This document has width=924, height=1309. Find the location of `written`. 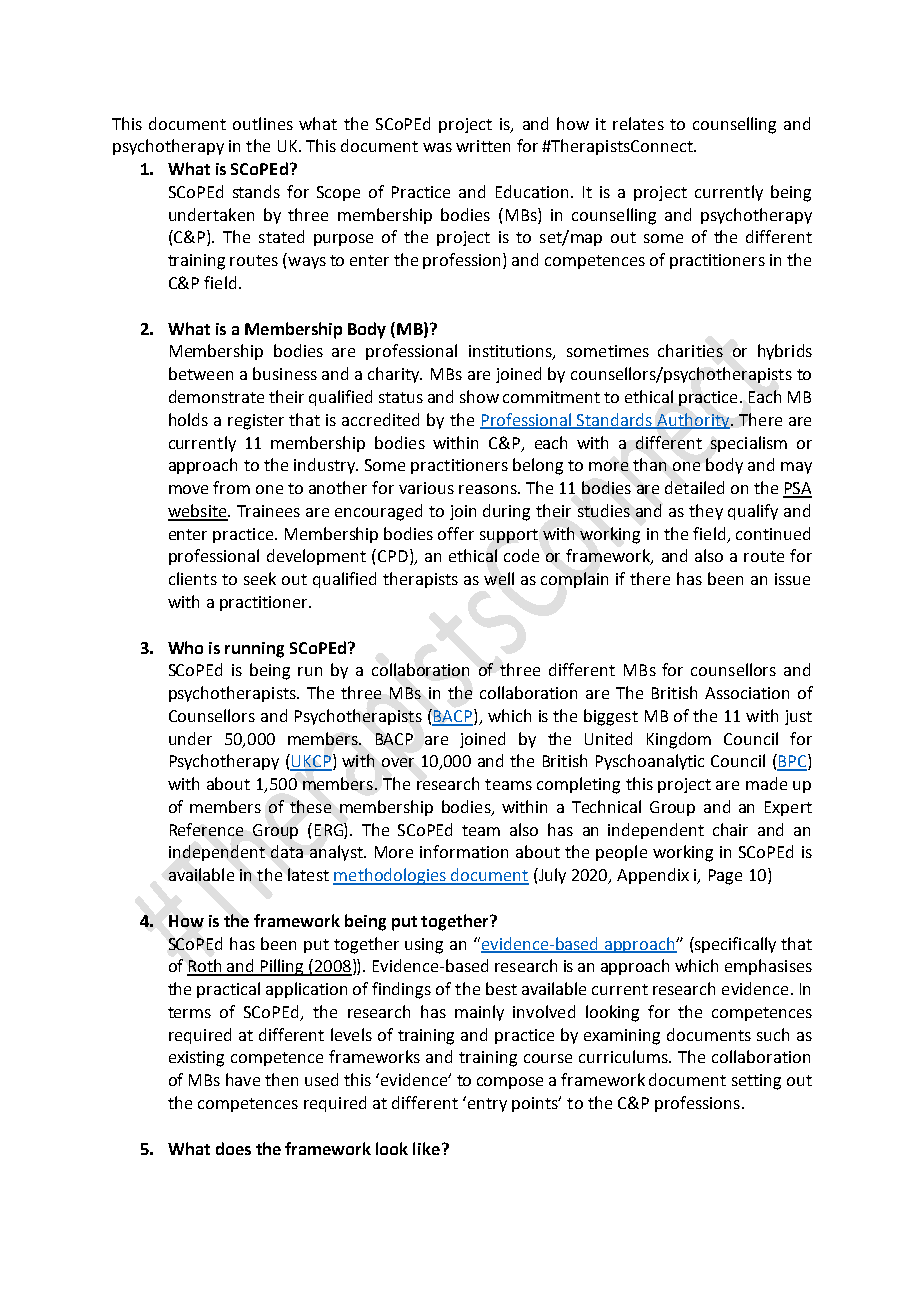

written is located at coordinates (483, 146).
